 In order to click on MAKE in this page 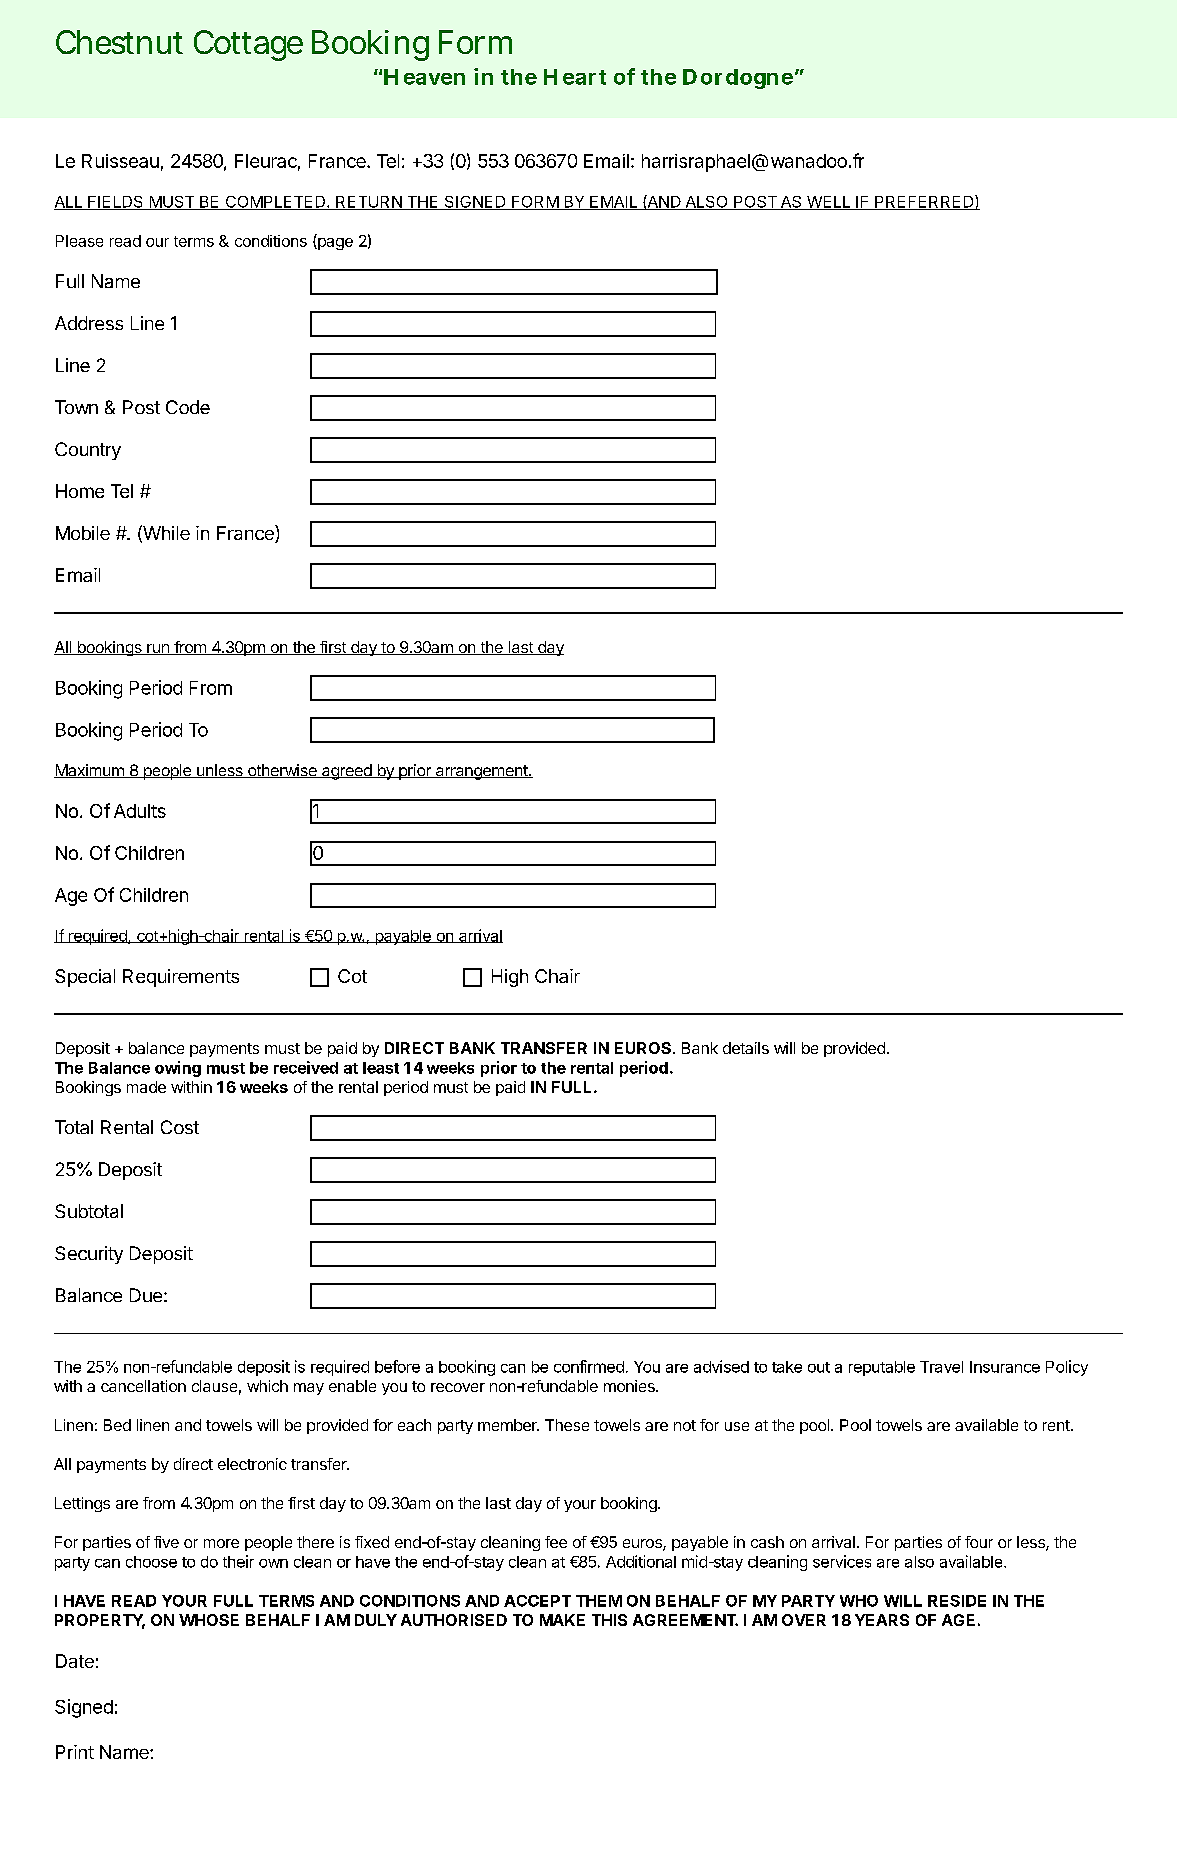, I will do `click(562, 1620)`.
